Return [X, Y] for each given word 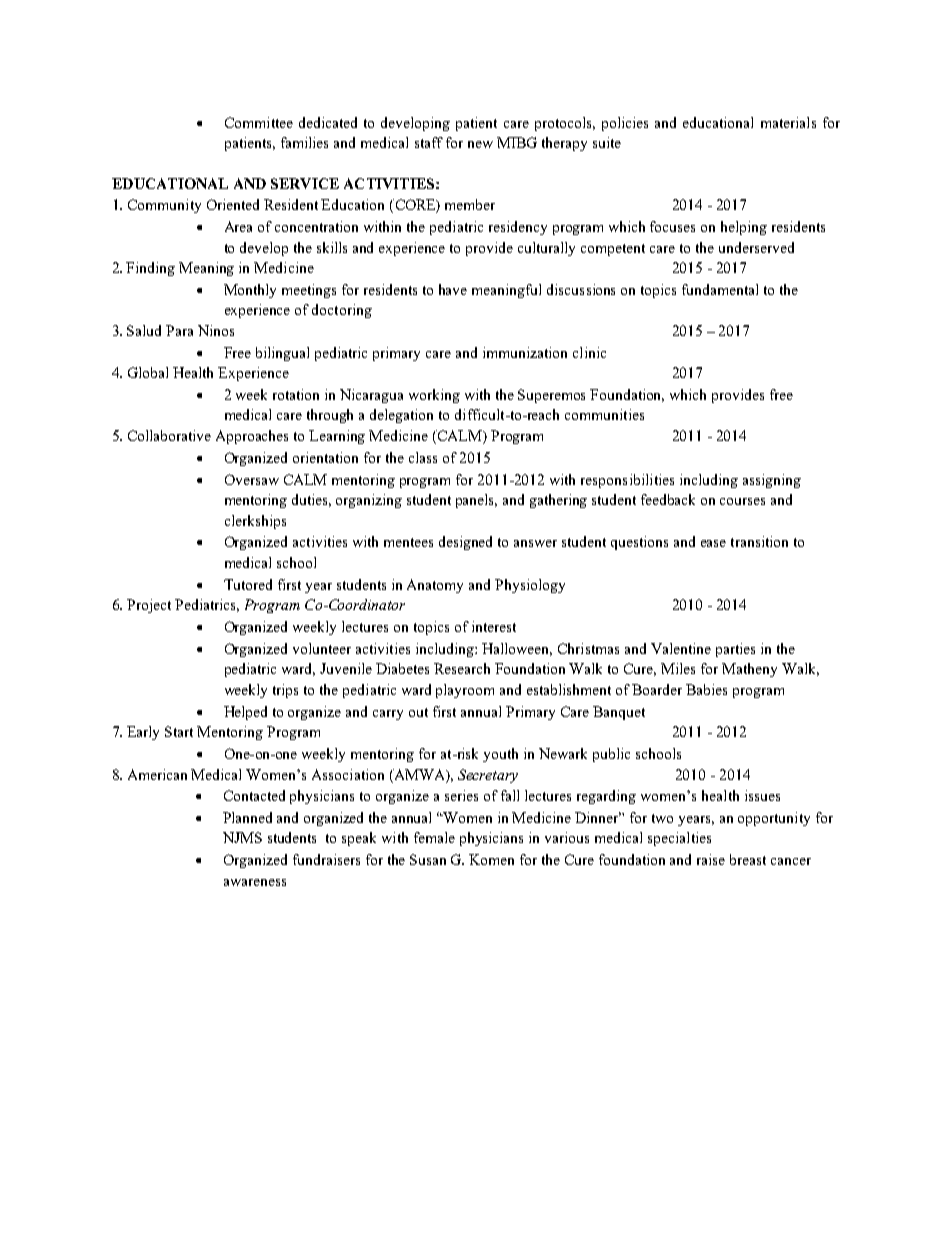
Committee [259, 122]
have [453, 289]
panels [476, 501]
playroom [465, 691]
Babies [706, 689]
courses [742, 501]
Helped [245, 713]
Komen [491, 859]
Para [179, 330]
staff [429, 142]
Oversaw [252, 479]
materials [788, 122]
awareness [255, 882]
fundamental [720, 289]
